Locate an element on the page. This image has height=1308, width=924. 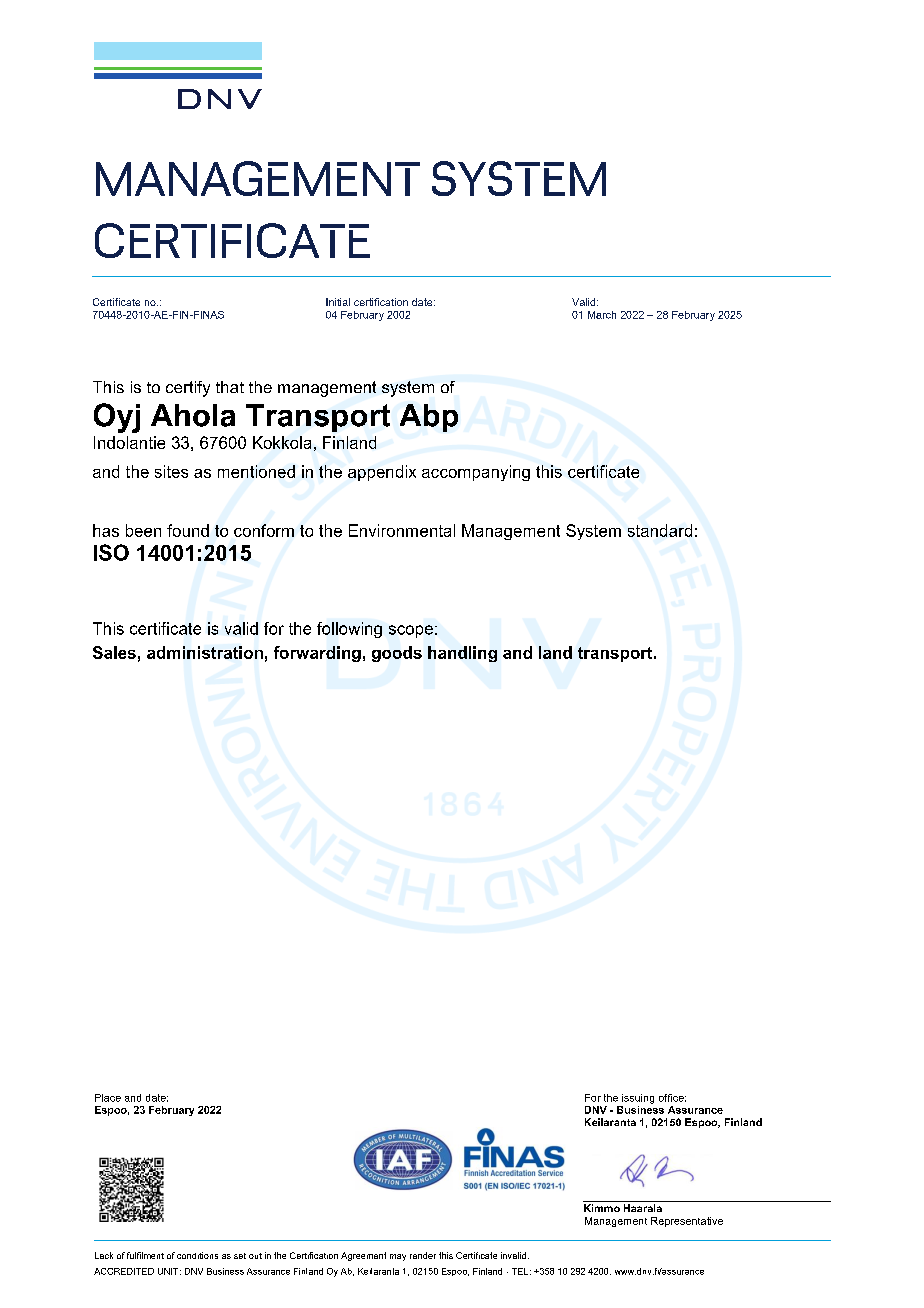
conditions is located at coordinates (197, 1255).
